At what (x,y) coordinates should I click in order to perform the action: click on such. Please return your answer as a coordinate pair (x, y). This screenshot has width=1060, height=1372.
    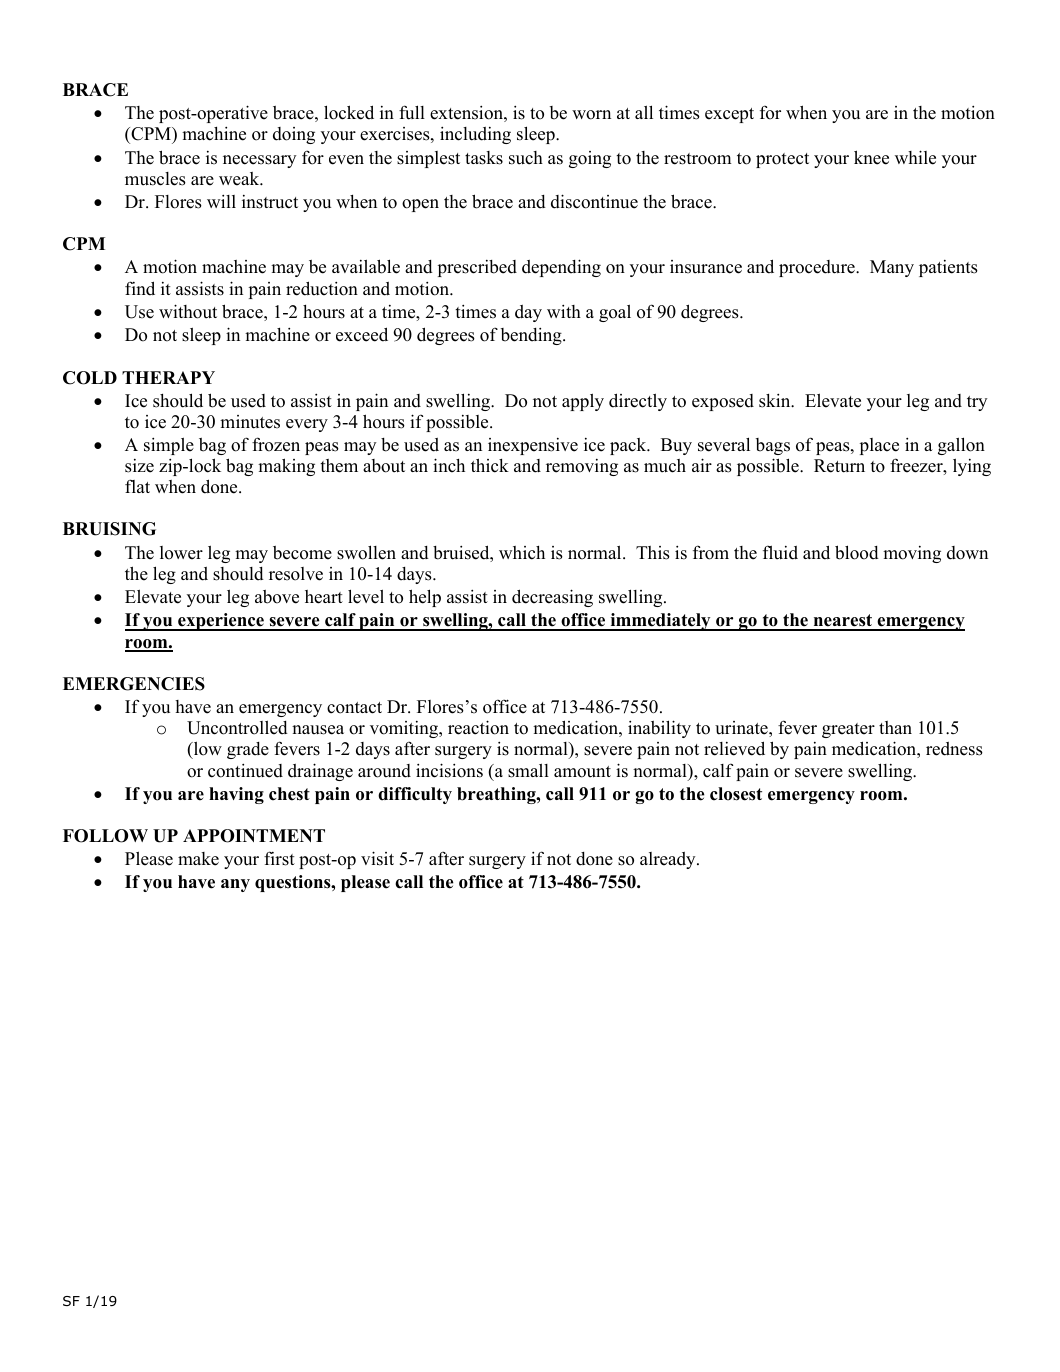
    Looking at the image, I should click on (526, 158).
